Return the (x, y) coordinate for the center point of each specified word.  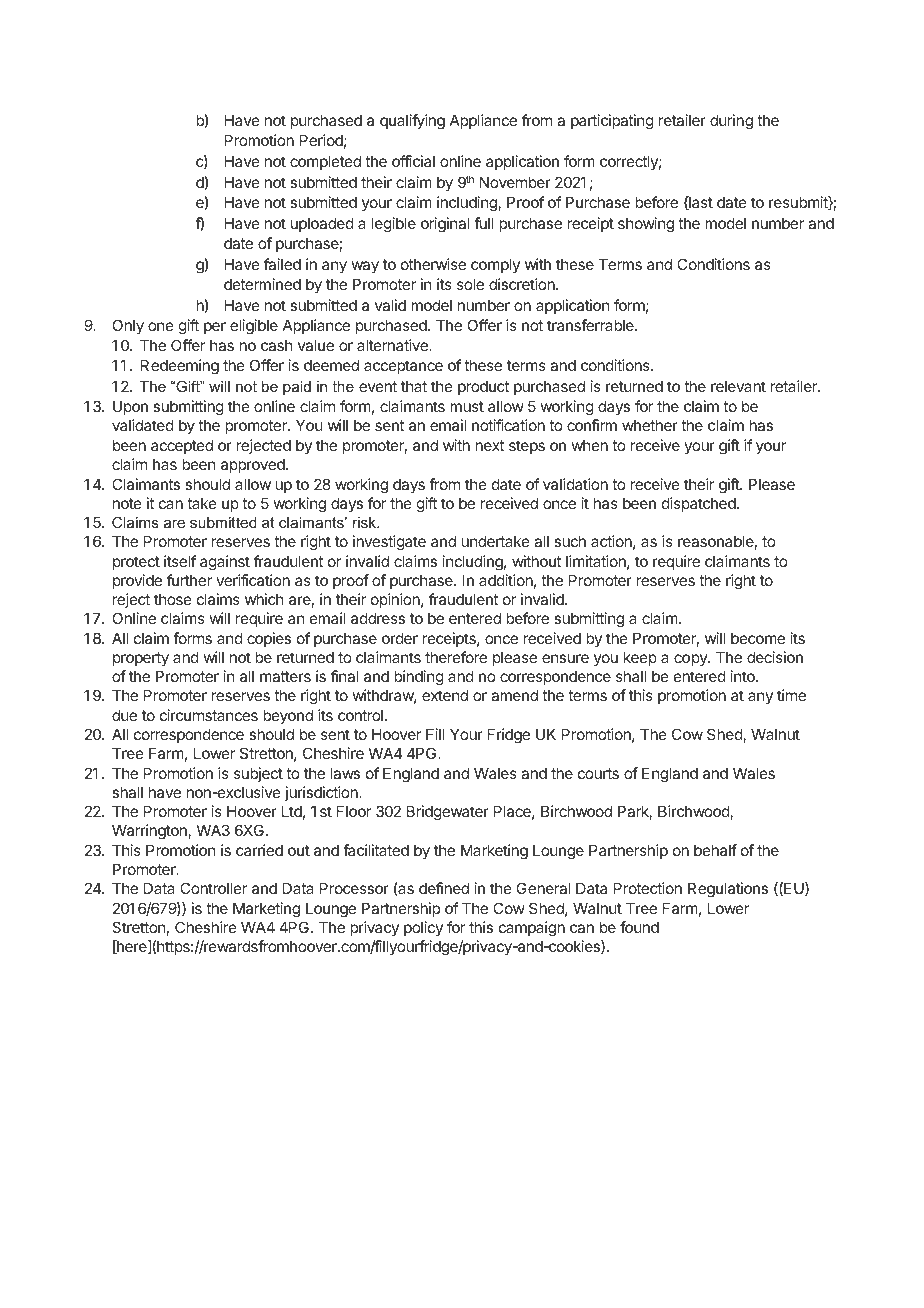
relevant (738, 386)
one (161, 326)
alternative (393, 345)
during (731, 122)
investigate (389, 543)
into (744, 676)
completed (325, 162)
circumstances (209, 715)
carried (259, 850)
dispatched (699, 504)
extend (445, 695)
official (413, 161)
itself (180, 561)
